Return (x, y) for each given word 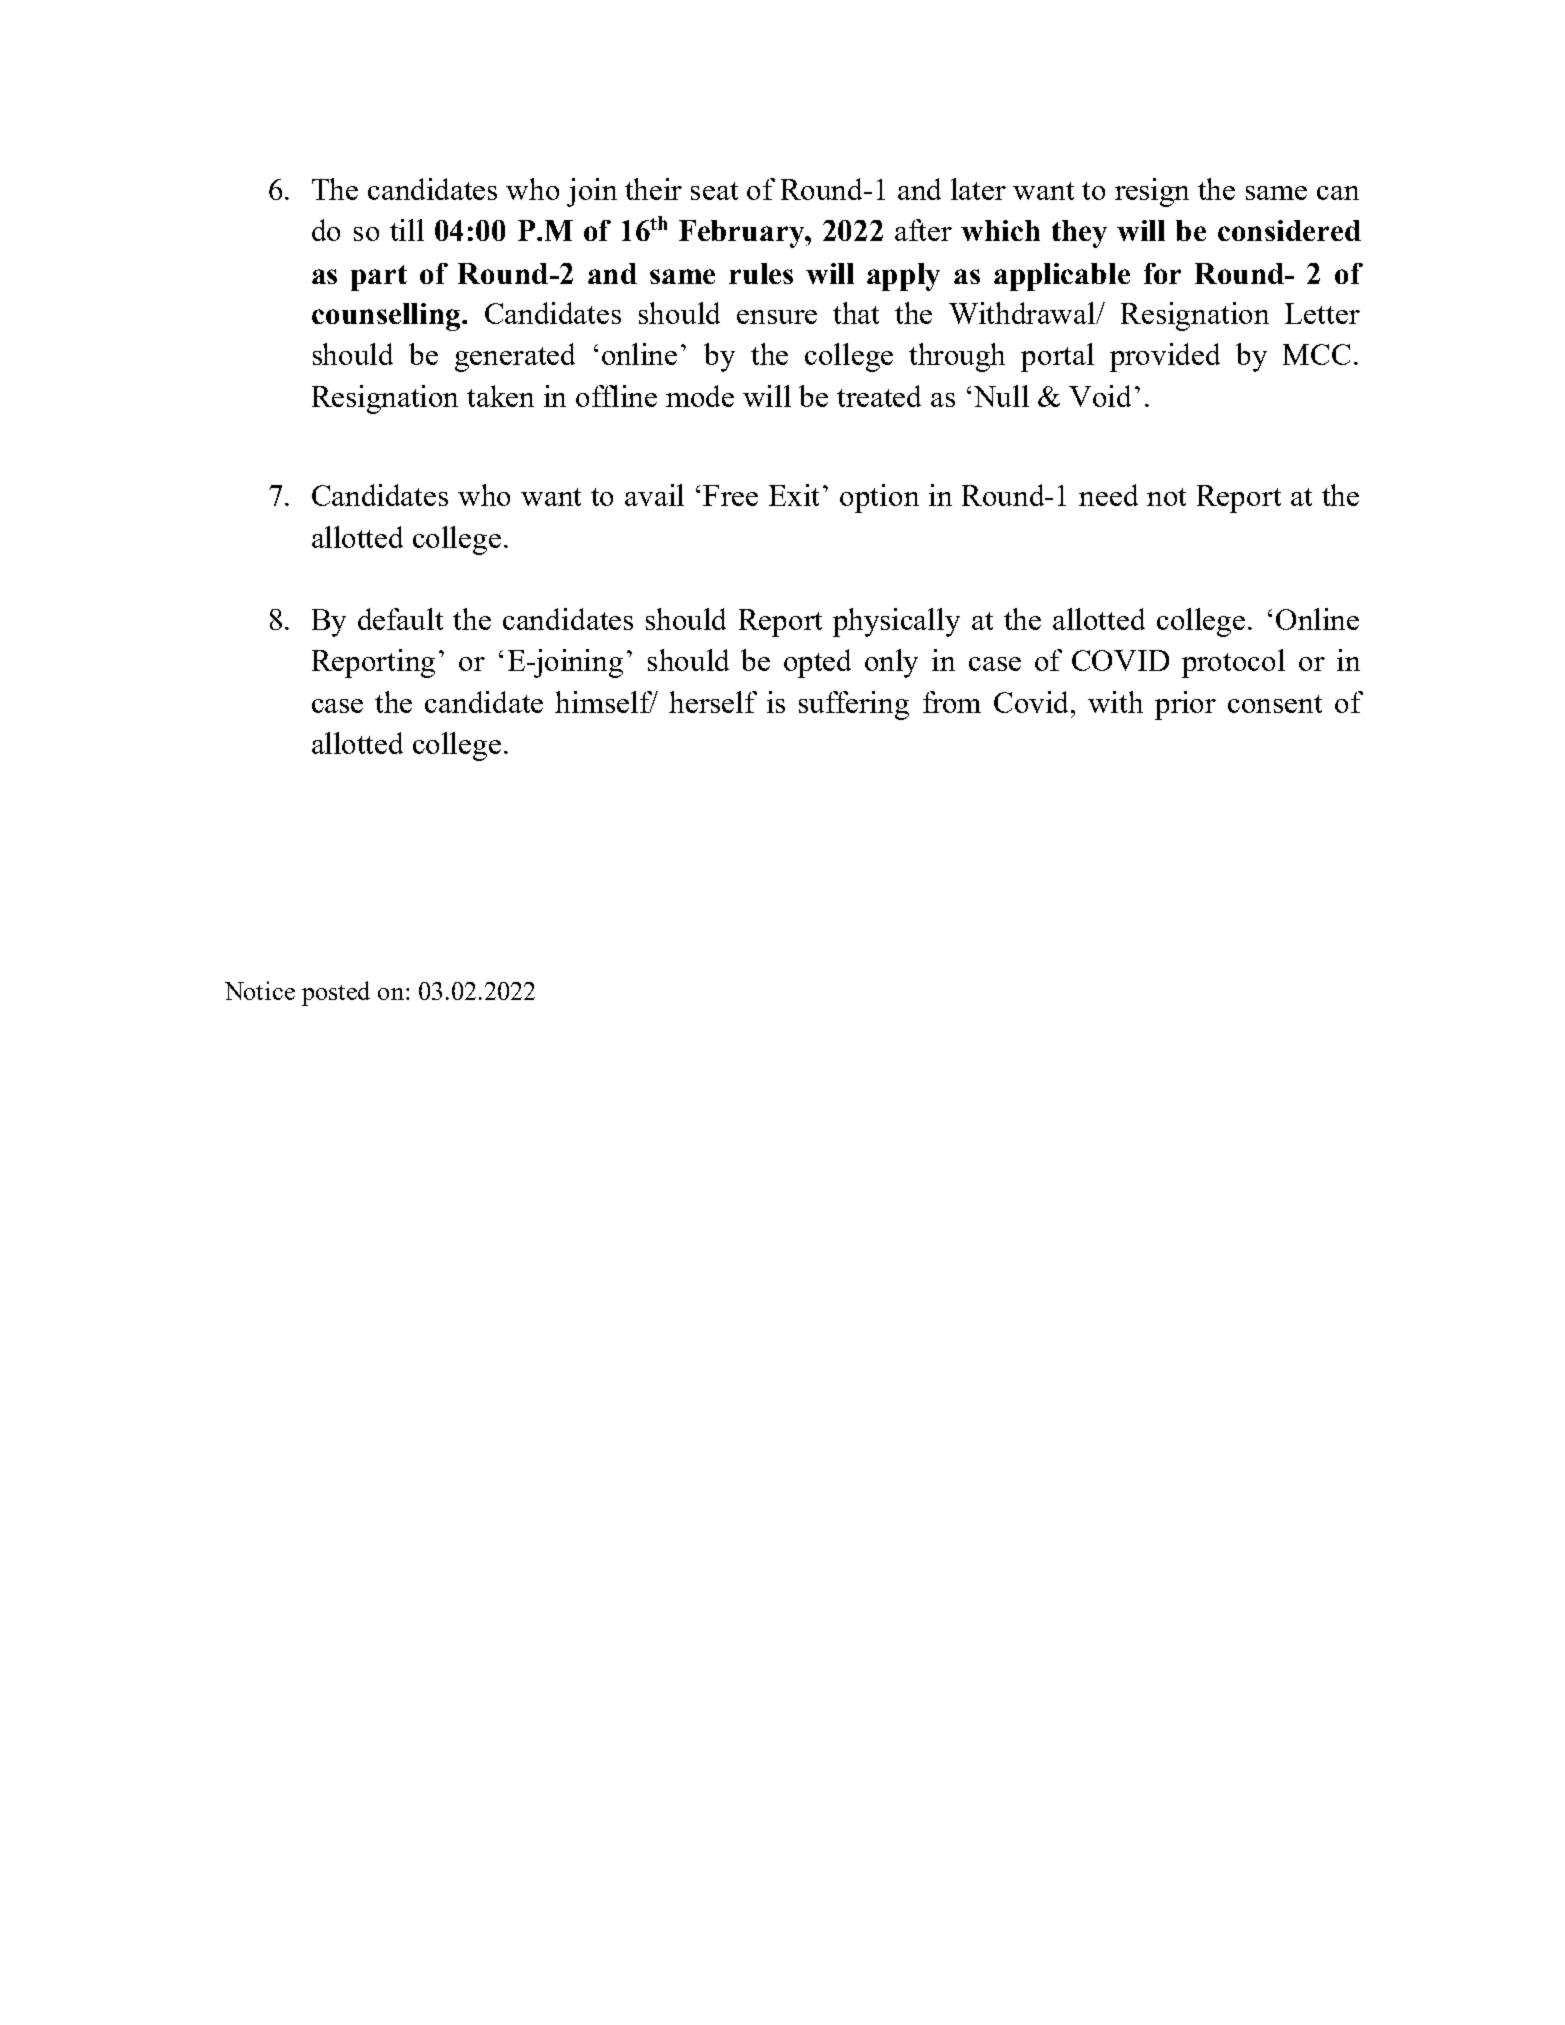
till (407, 230)
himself (605, 702)
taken (500, 396)
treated (879, 396)
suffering (854, 705)
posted (336, 993)
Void (1100, 396)
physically (896, 622)
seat (714, 191)
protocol (1233, 663)
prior (1185, 705)
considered (1289, 230)
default (400, 619)
